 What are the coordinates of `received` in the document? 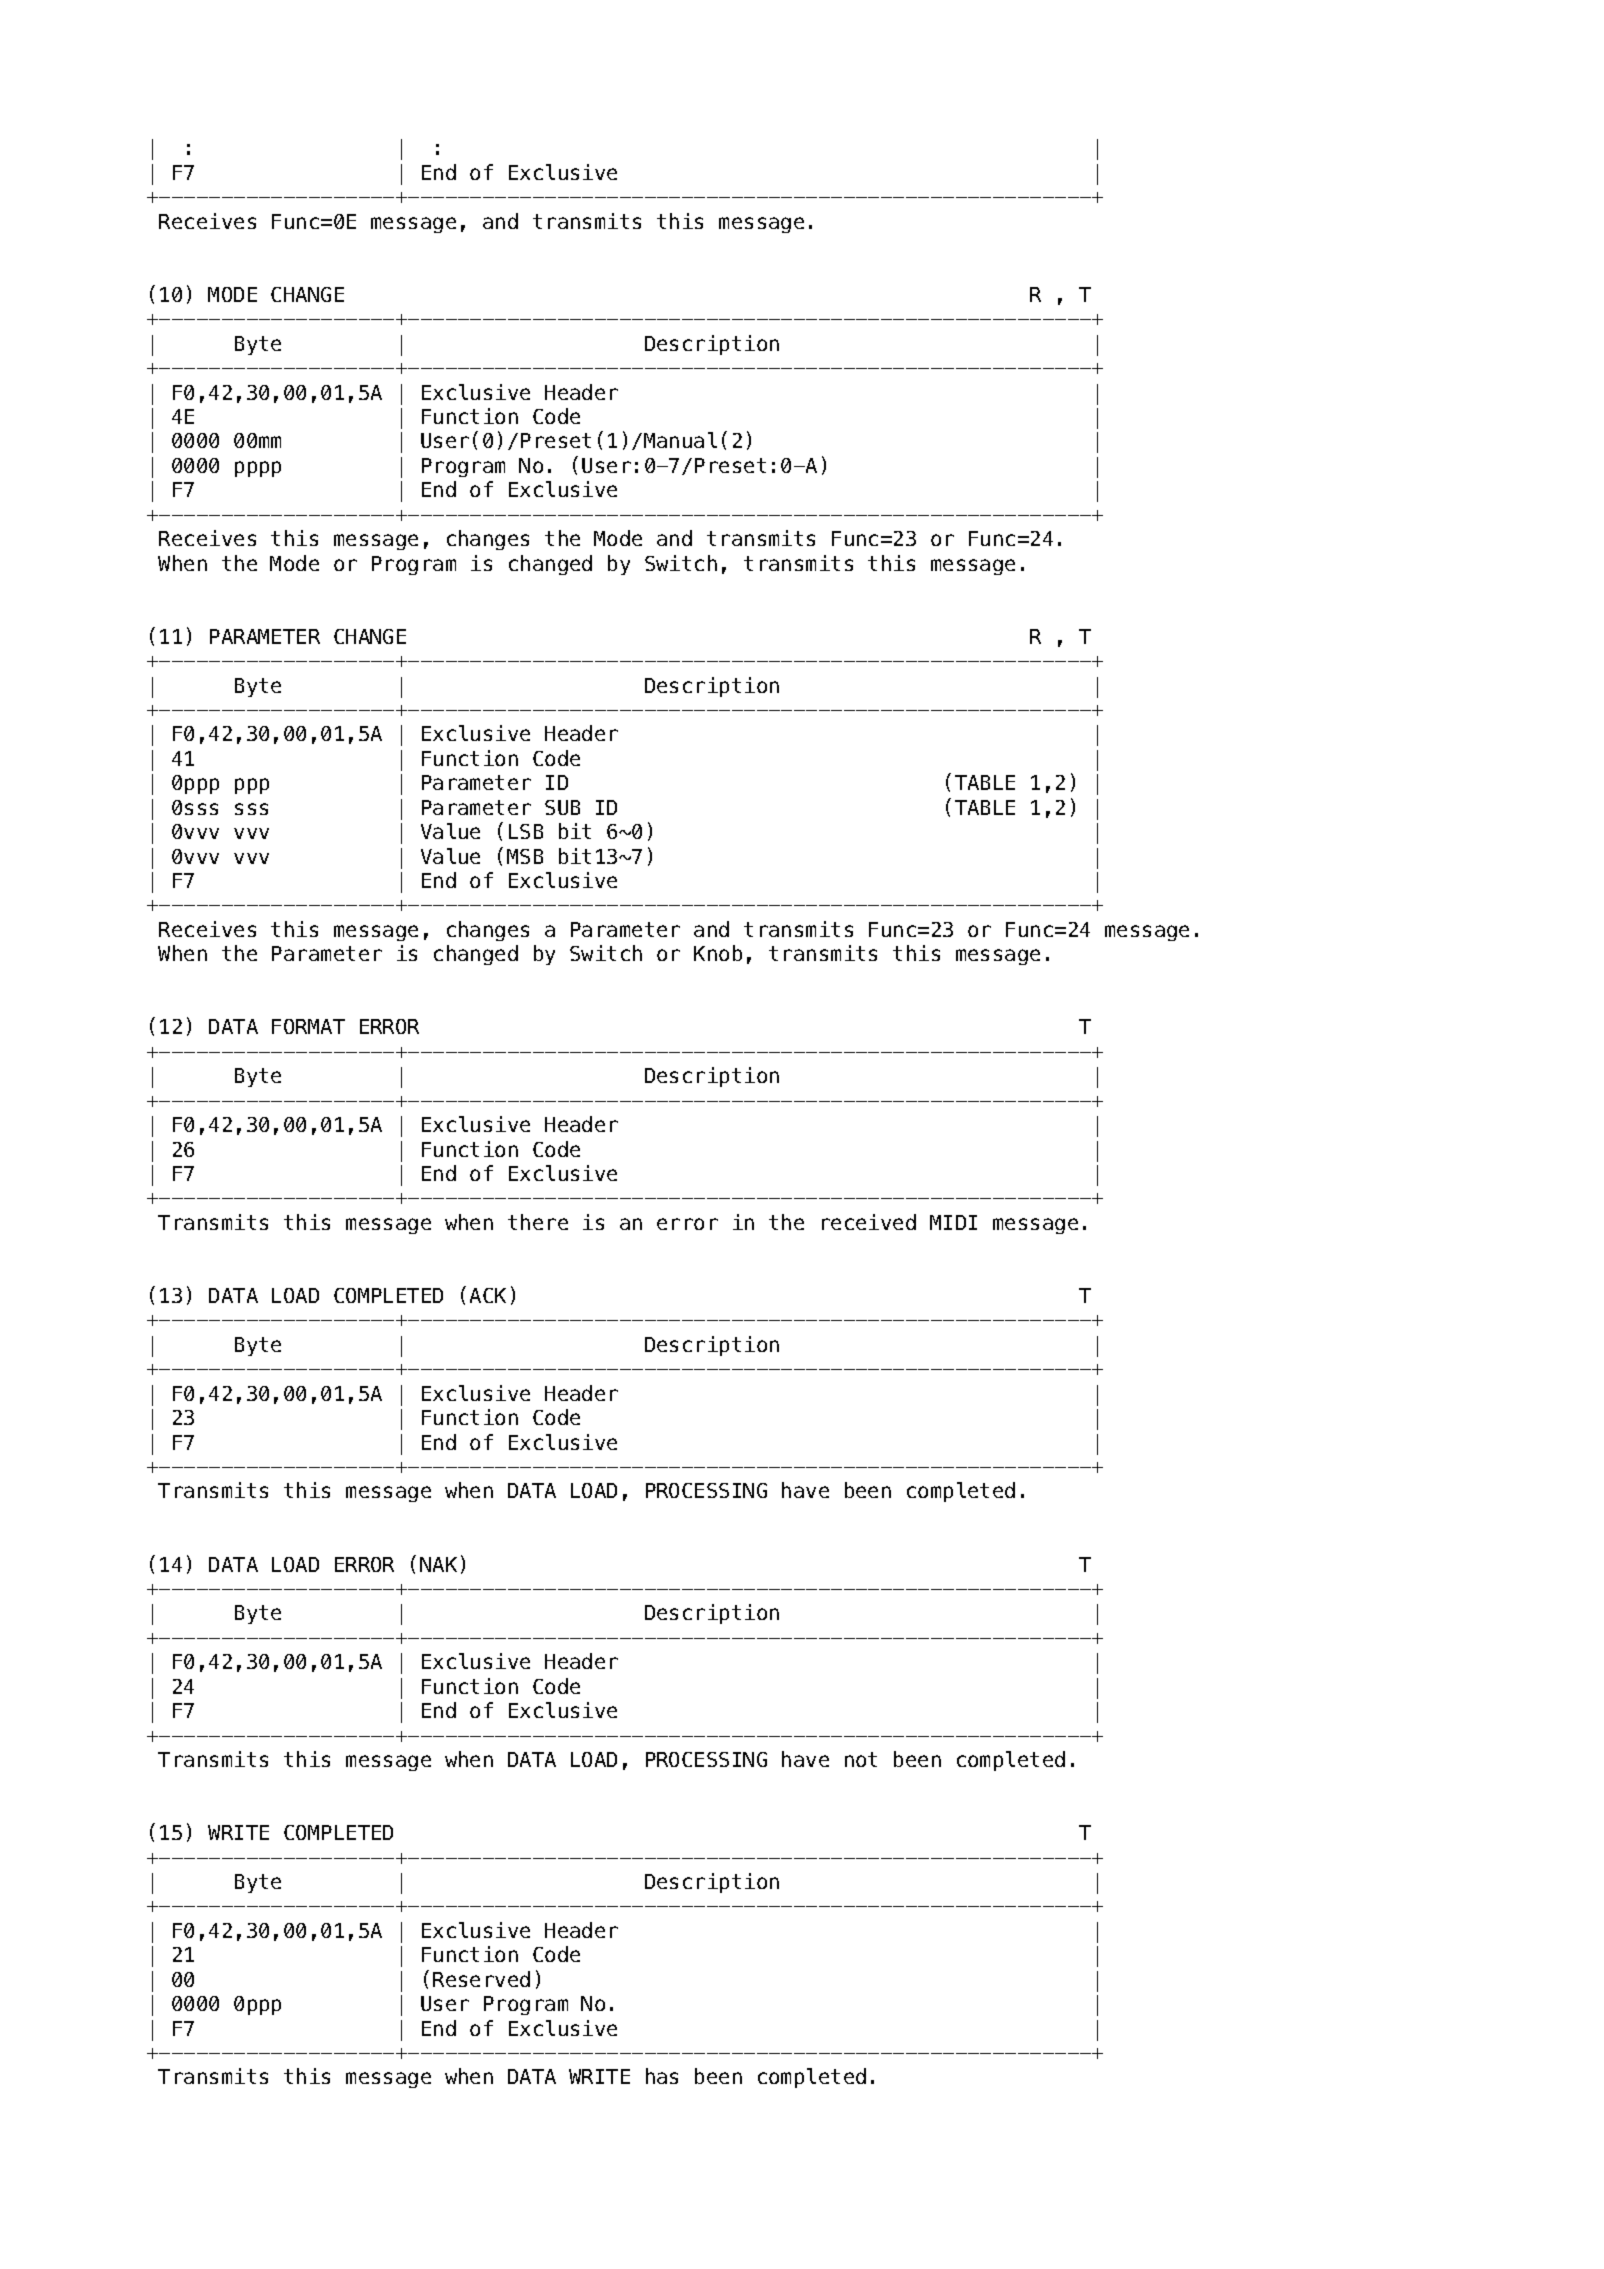 It's located at (869, 1222).
